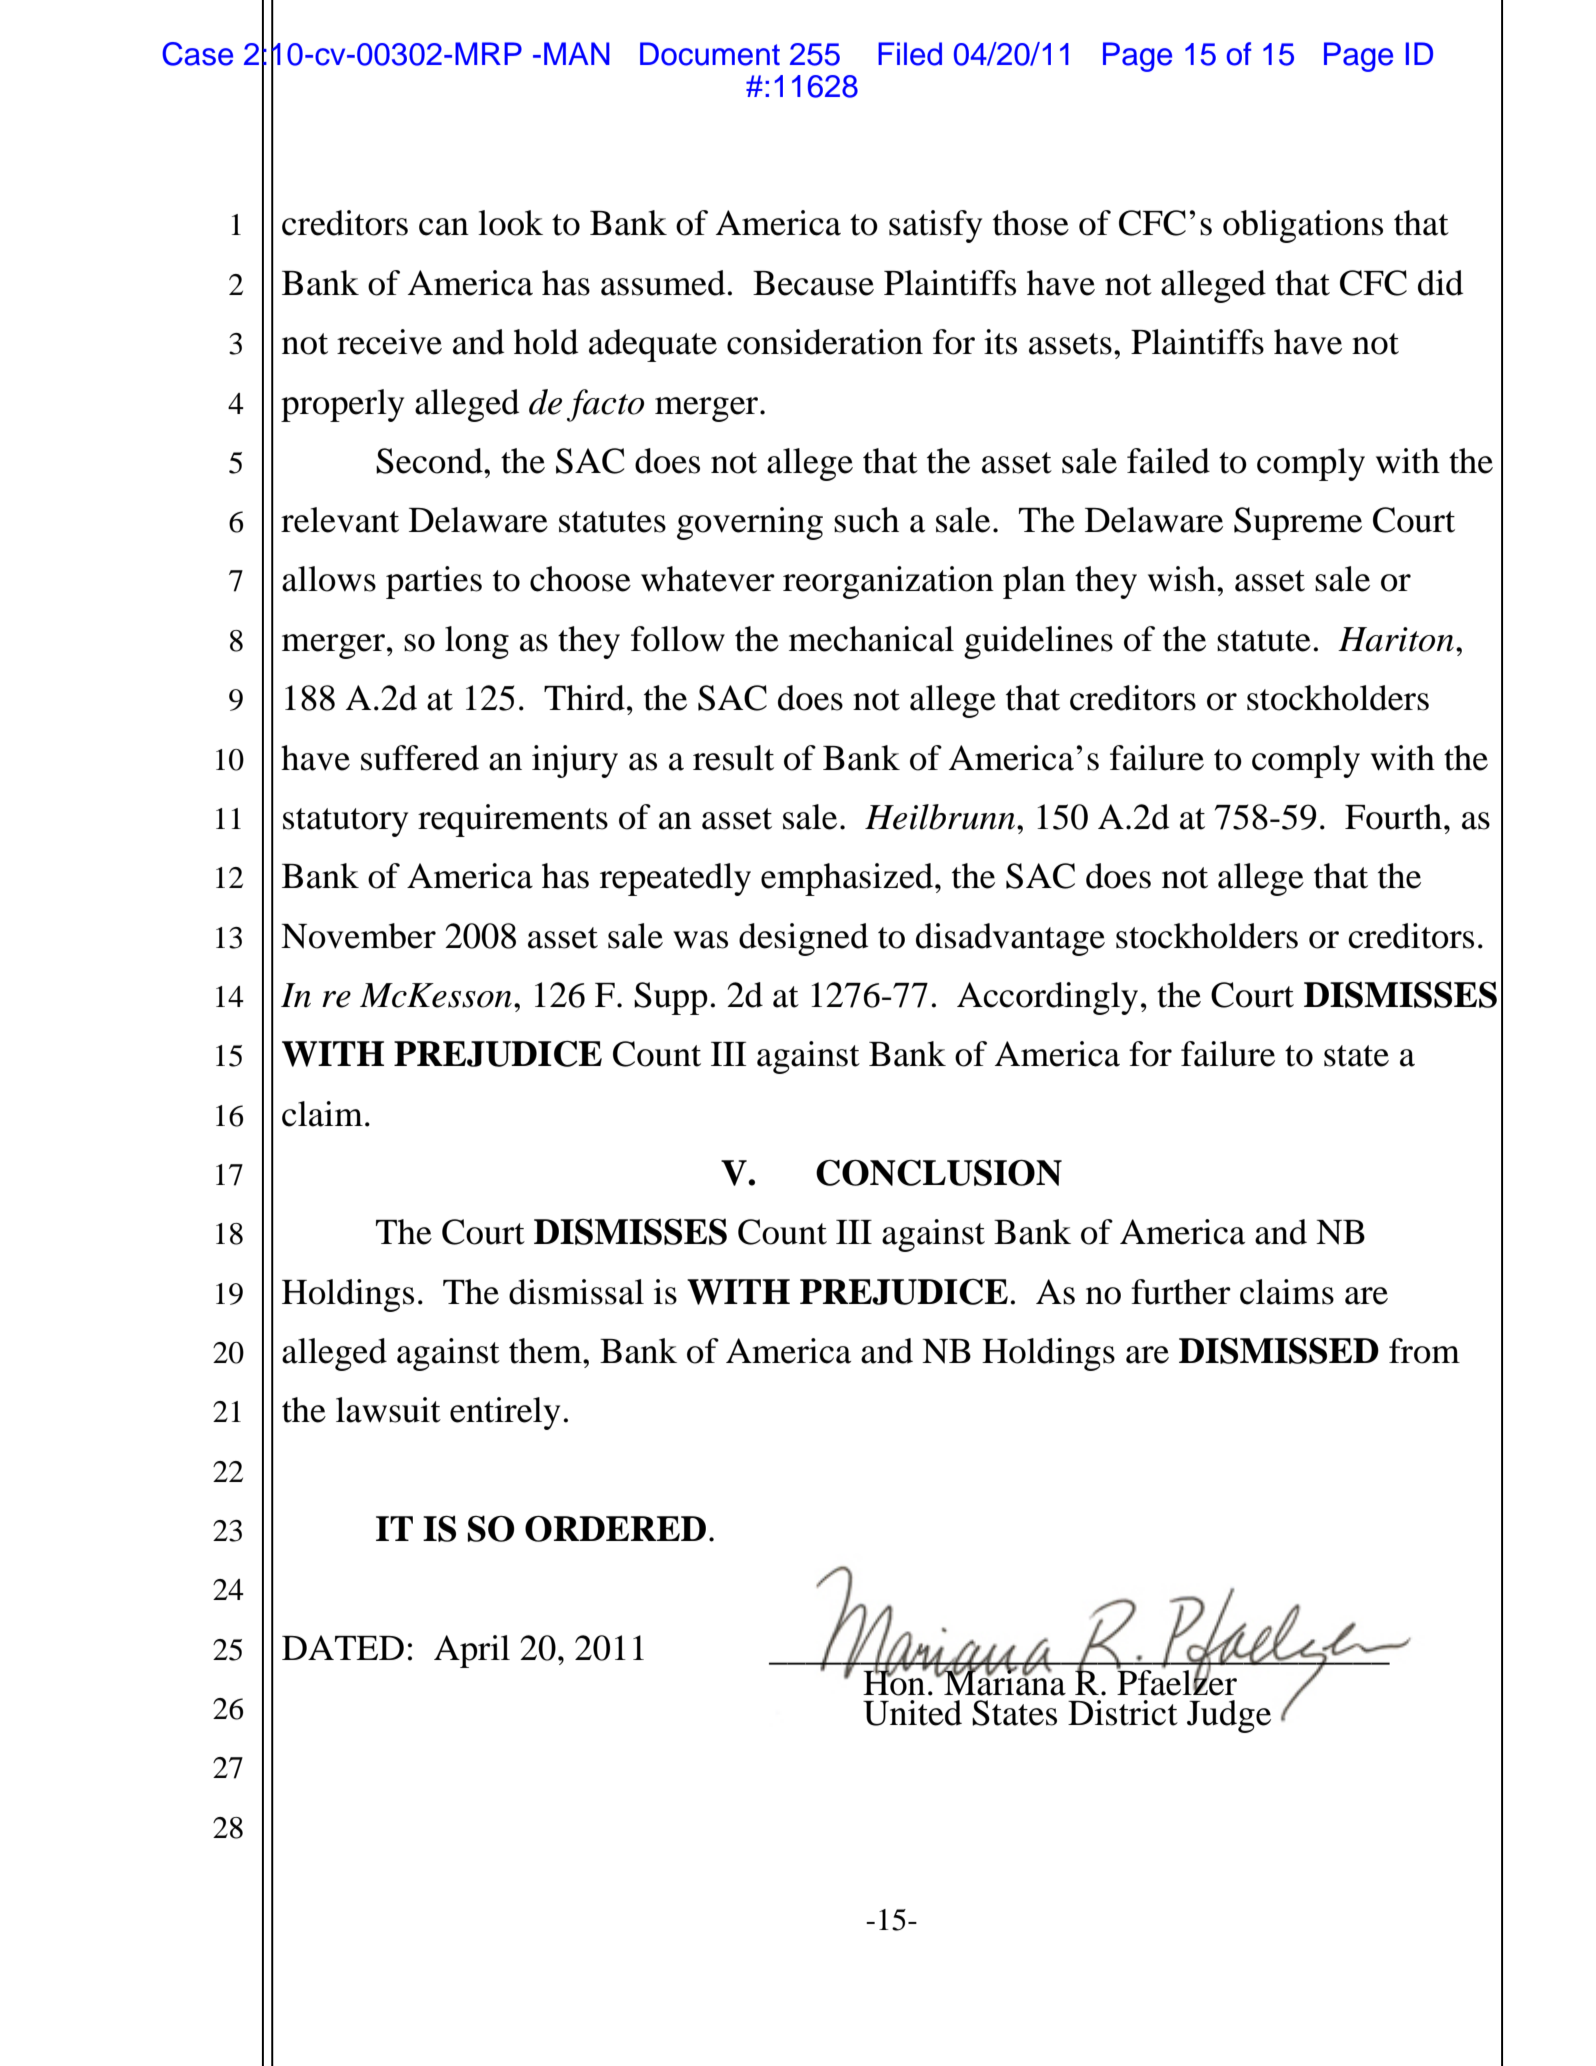 The width and height of the screenshot is (1596, 2066). What do you see at coordinates (939, 1172) in the screenshot?
I see `CONCLUSION` at bounding box center [939, 1172].
